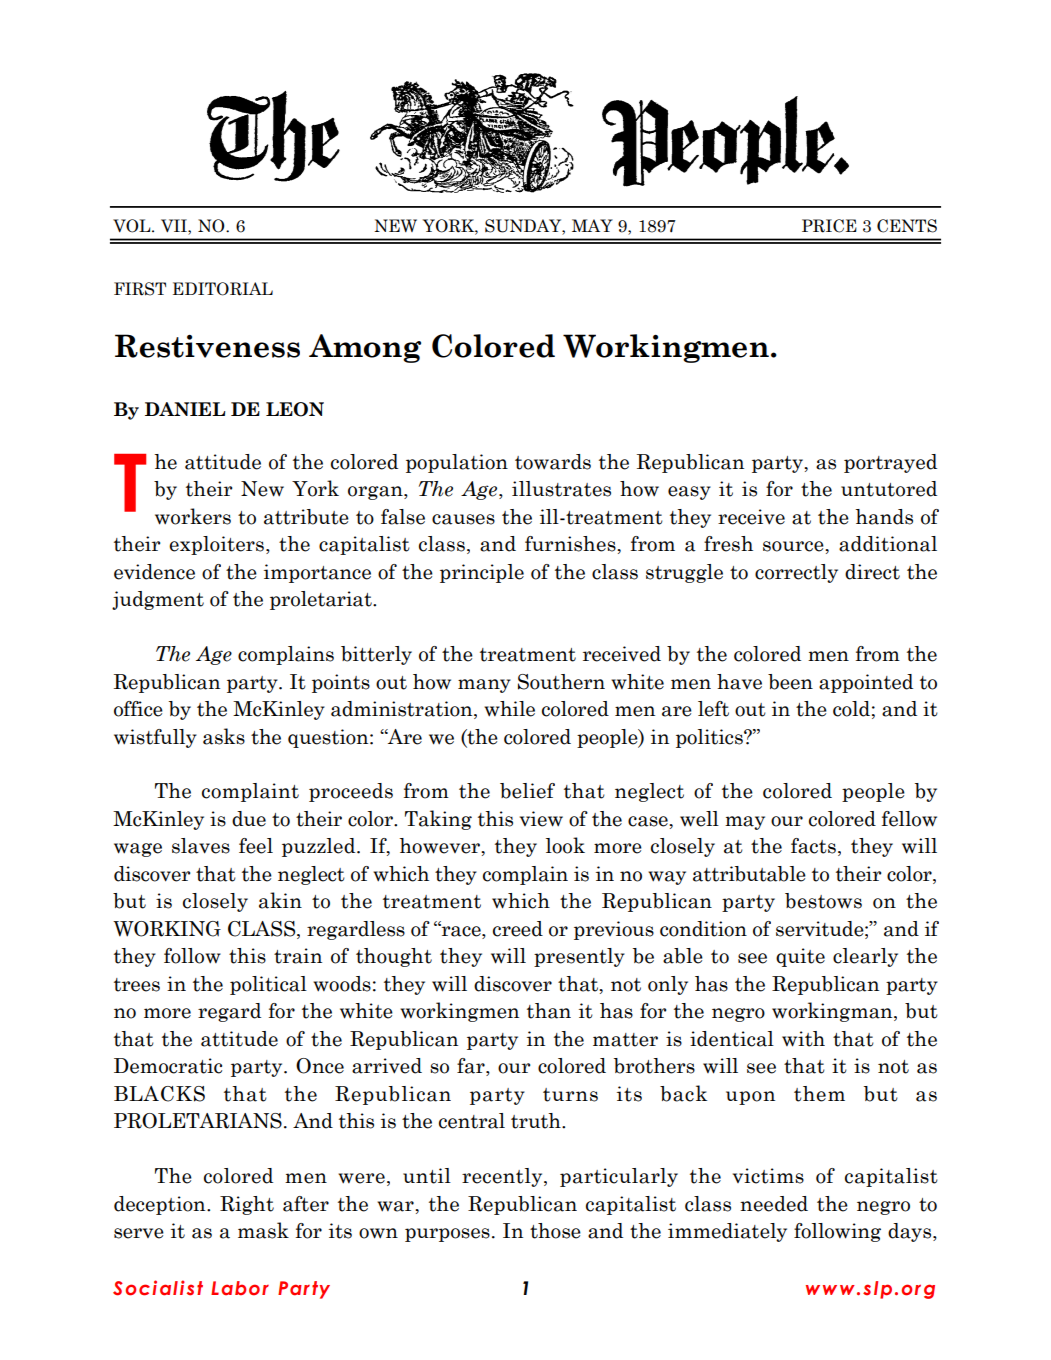 The height and width of the page is (1360, 1051). What do you see at coordinates (365, 348) in the page?
I see `Among` at bounding box center [365, 348].
